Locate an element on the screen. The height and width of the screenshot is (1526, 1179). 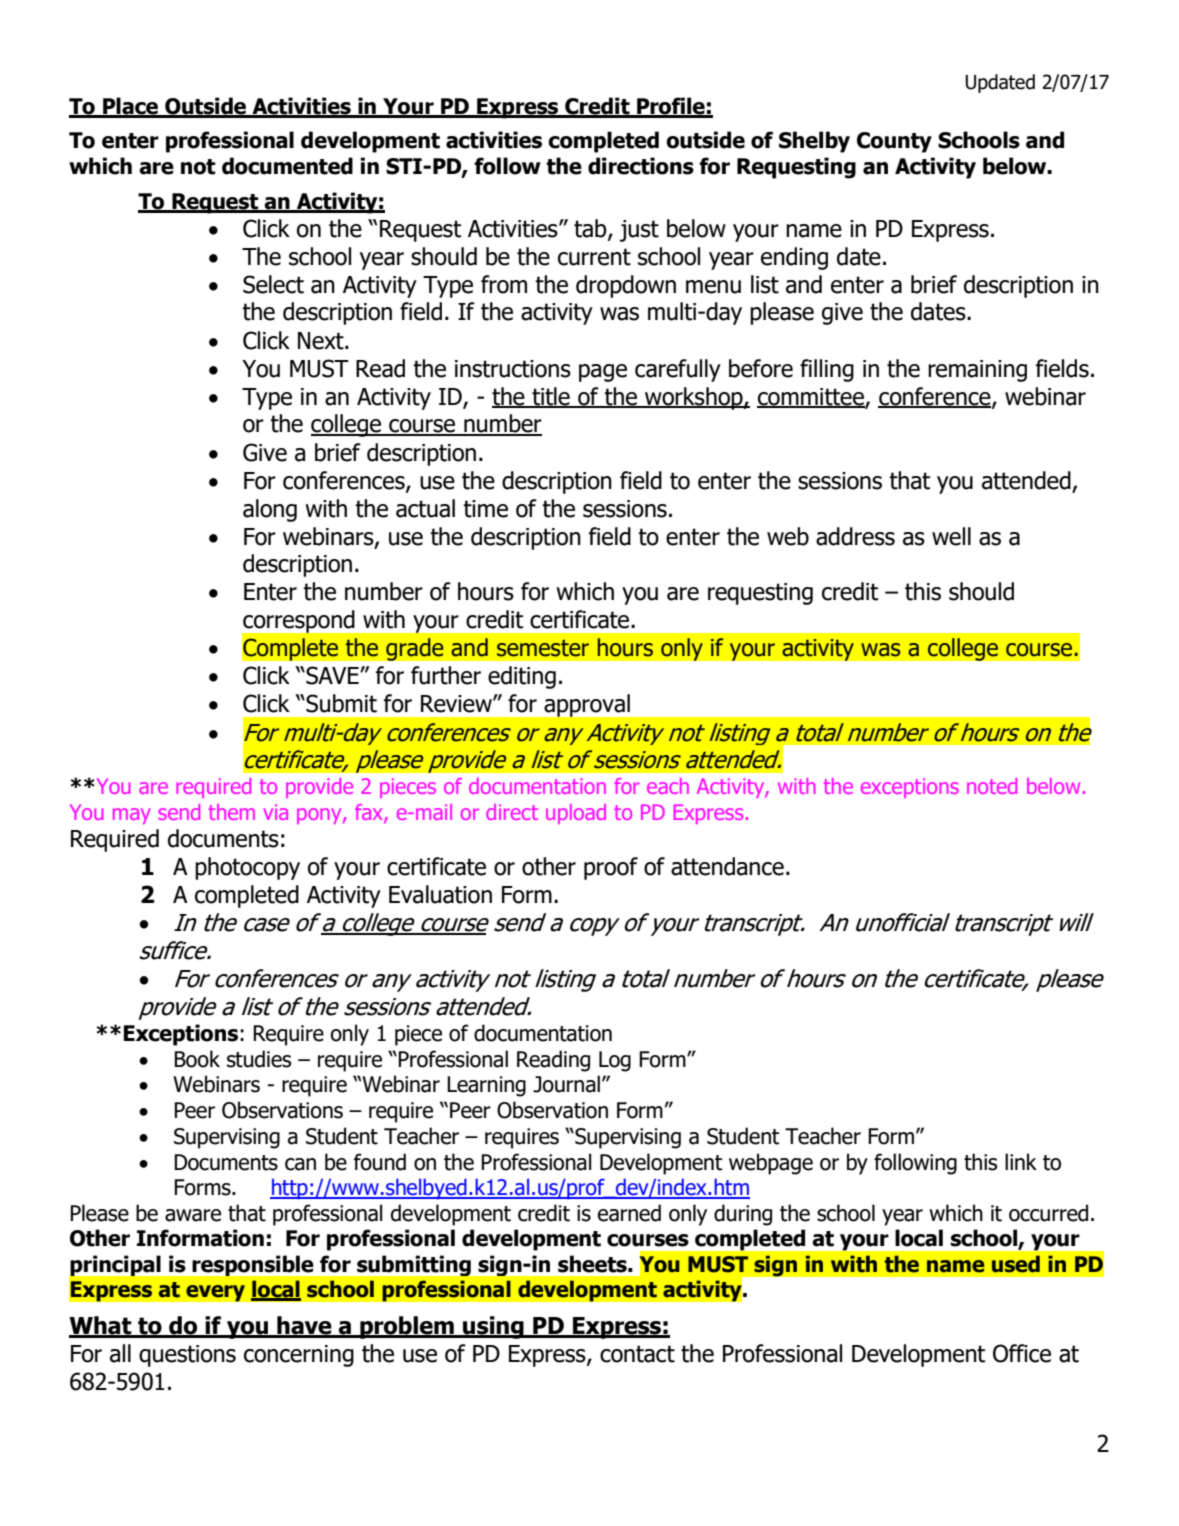
them is located at coordinates (232, 812).
